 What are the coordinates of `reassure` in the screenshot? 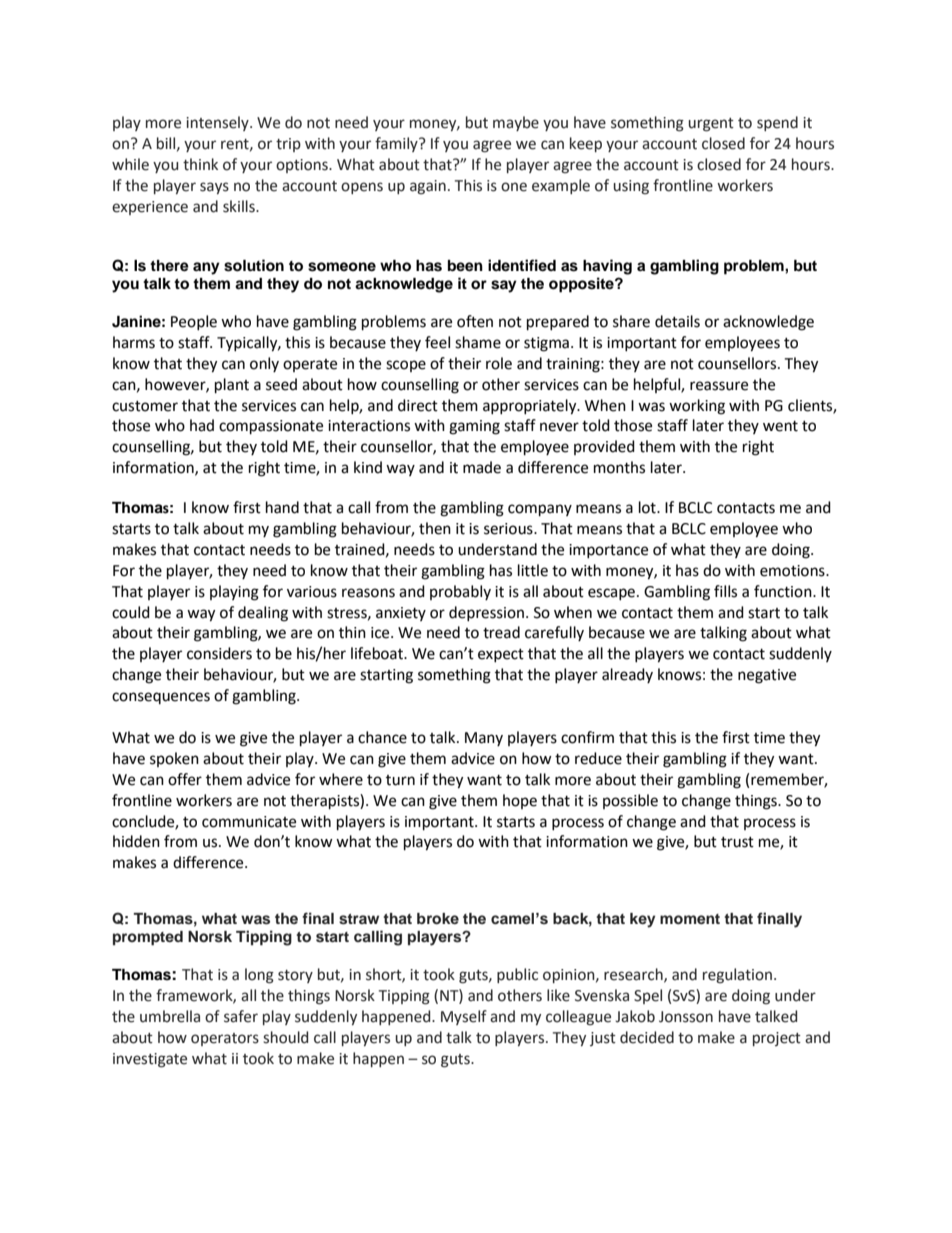 It's located at (719, 386).
